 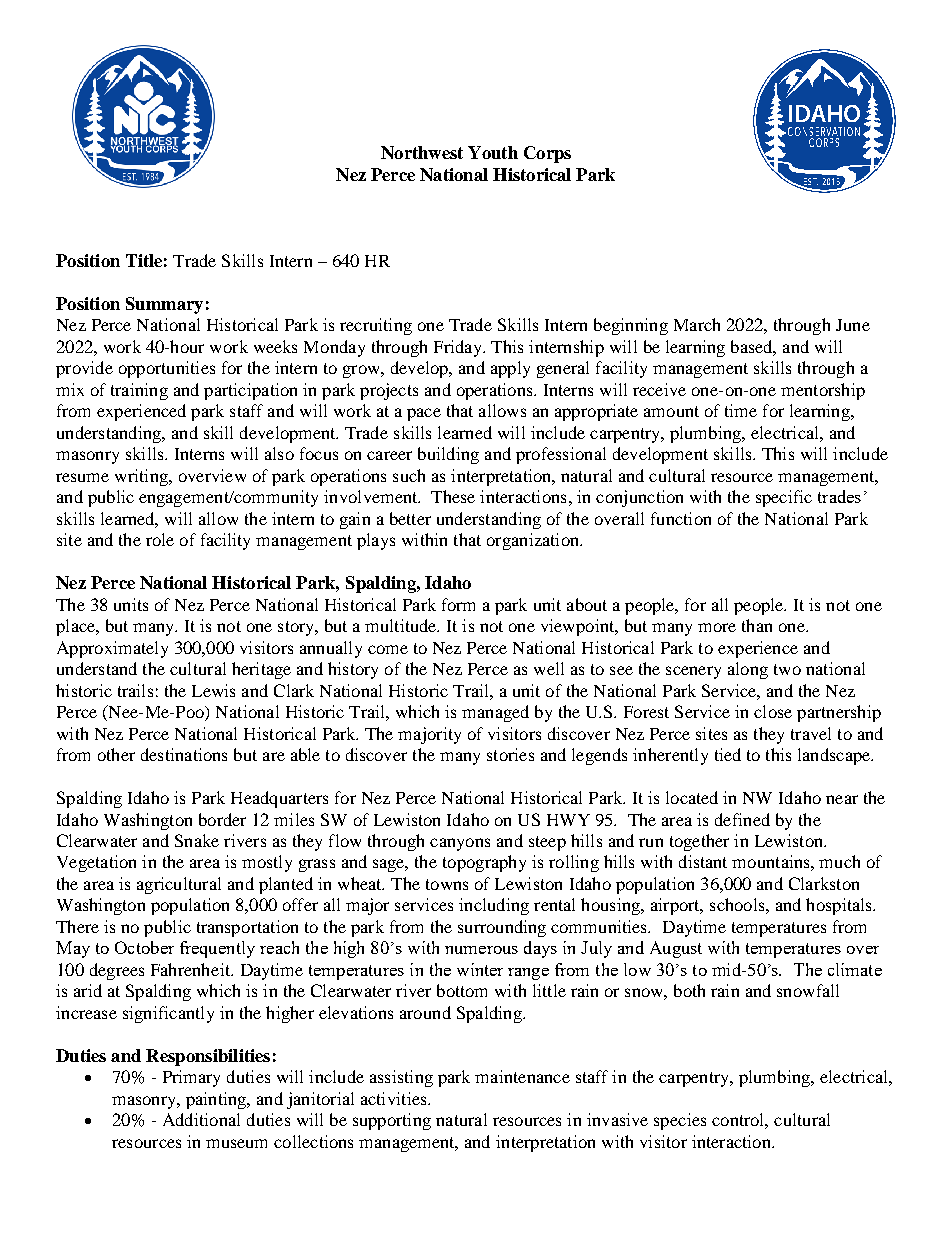 I want to click on Snake, so click(x=197, y=840).
